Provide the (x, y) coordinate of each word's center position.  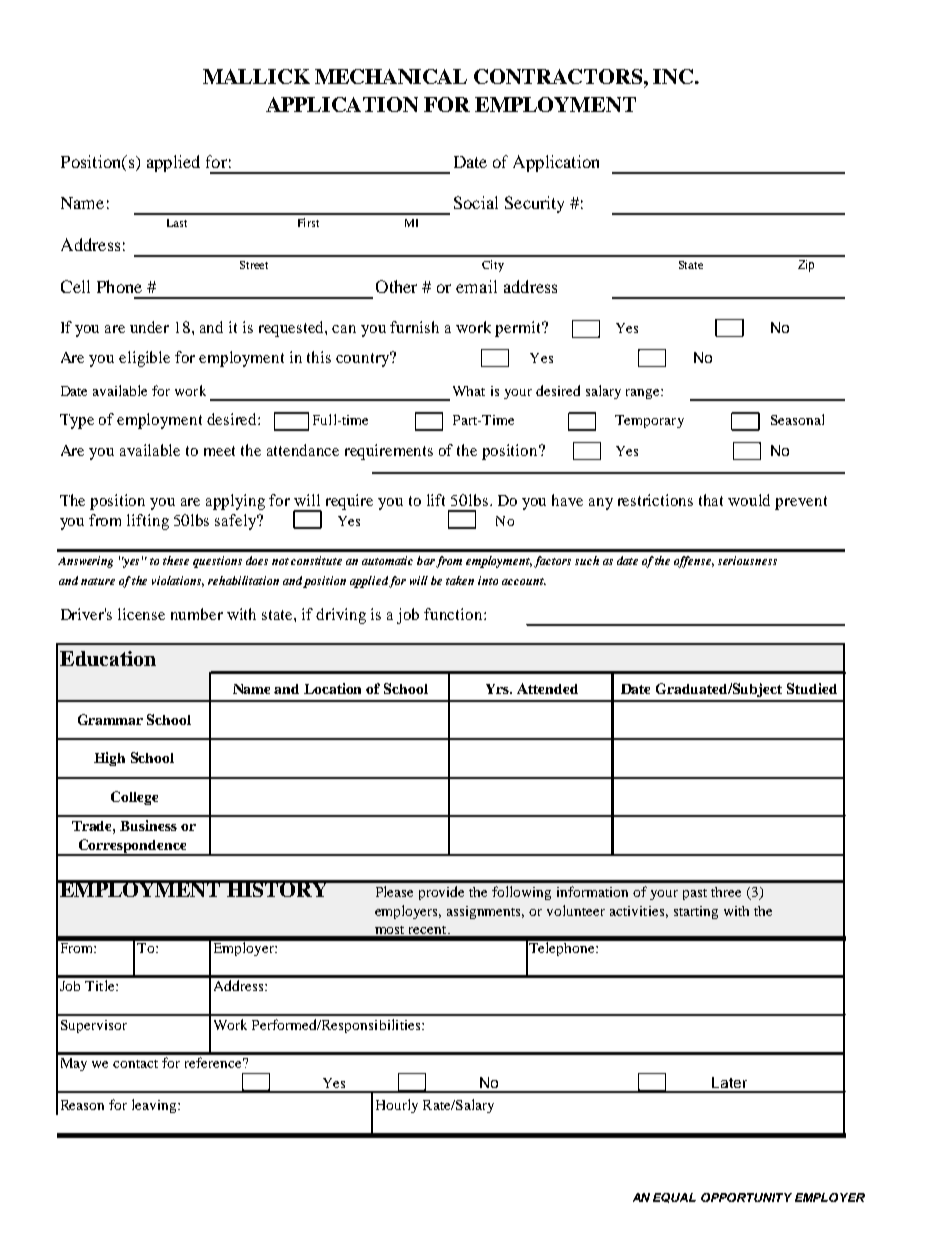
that (711, 500)
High (109, 759)
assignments (485, 912)
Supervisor (94, 1026)
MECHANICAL (391, 76)
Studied (812, 688)
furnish (414, 327)
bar (426, 560)
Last (177, 223)
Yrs (498, 689)
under (149, 327)
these (176, 560)
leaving (155, 1106)
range (644, 394)
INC (674, 76)
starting (696, 912)
